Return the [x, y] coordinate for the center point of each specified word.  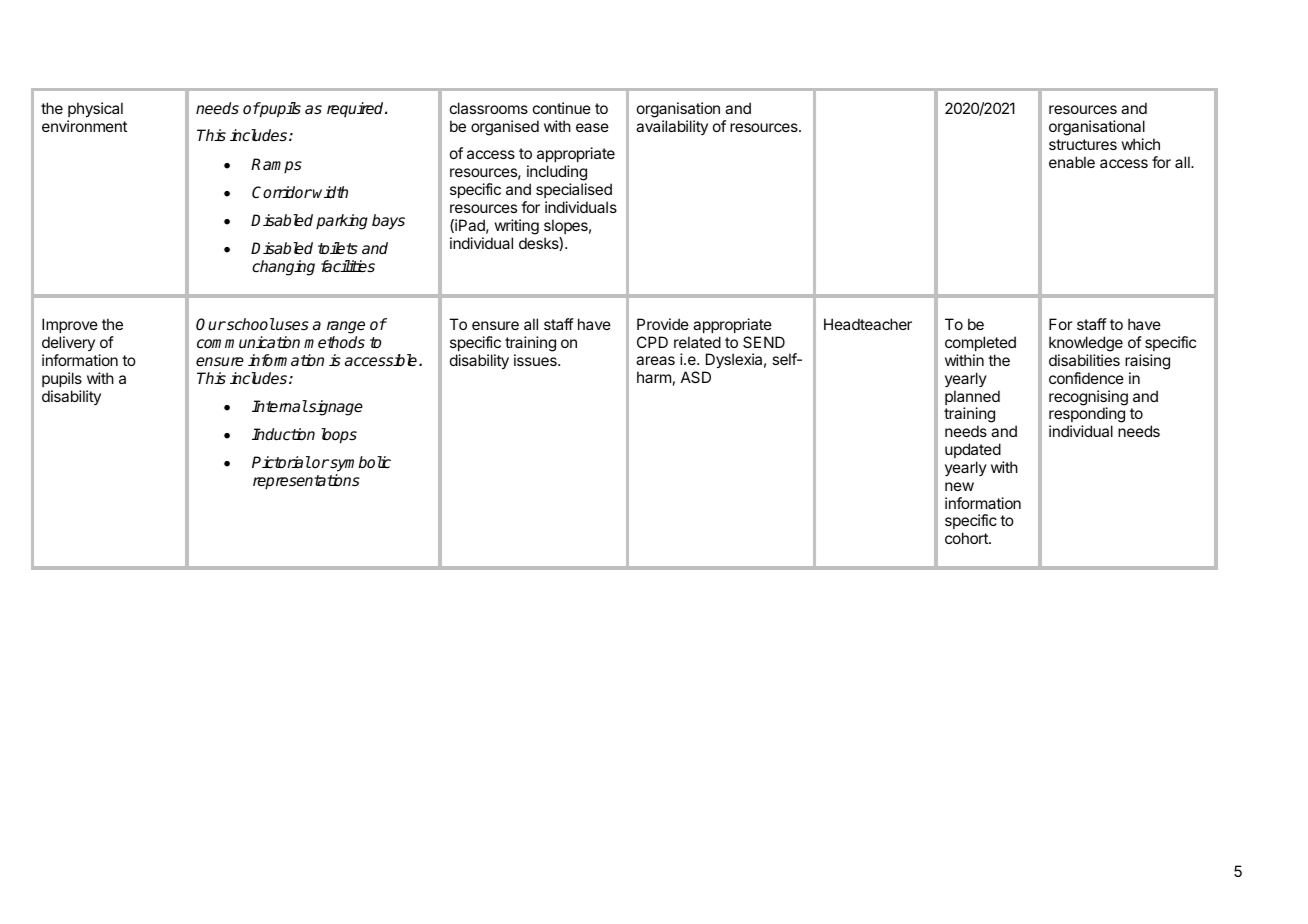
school [250, 324]
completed [980, 343]
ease [592, 127]
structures [1083, 144]
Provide [663, 324]
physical [95, 111]
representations [306, 482]
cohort [967, 538]
